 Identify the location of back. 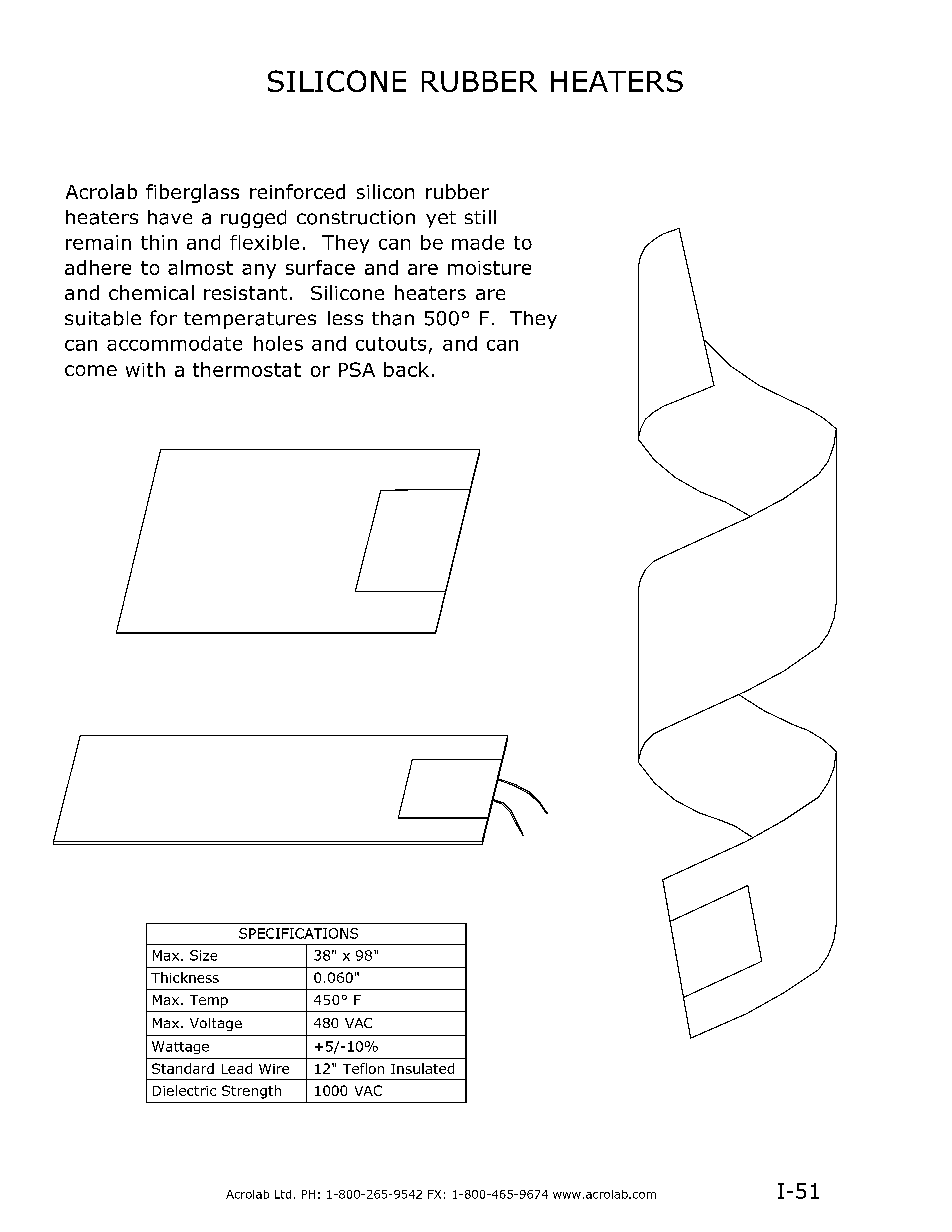
(406, 369).
